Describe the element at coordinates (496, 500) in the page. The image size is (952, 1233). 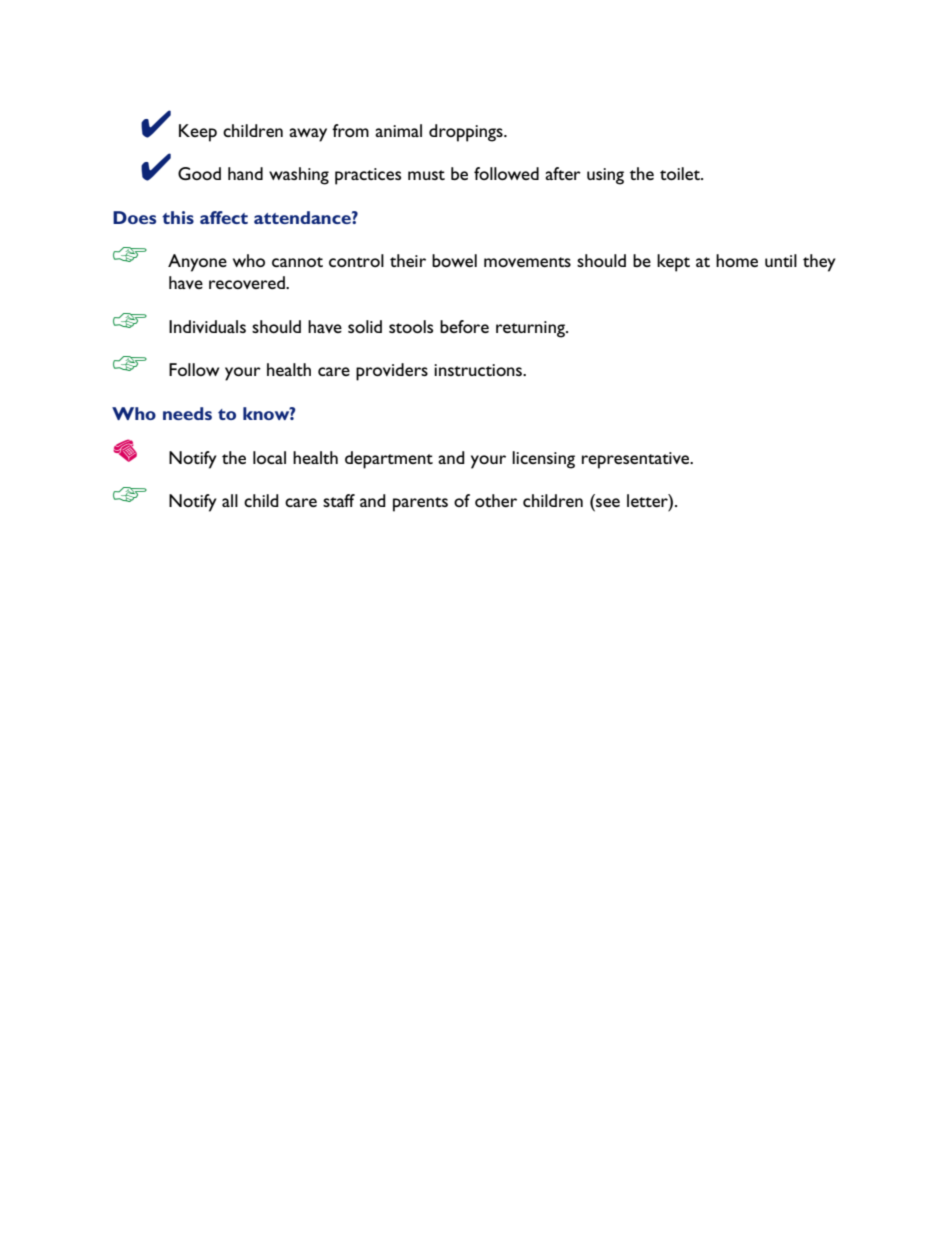
I see `other` at that location.
